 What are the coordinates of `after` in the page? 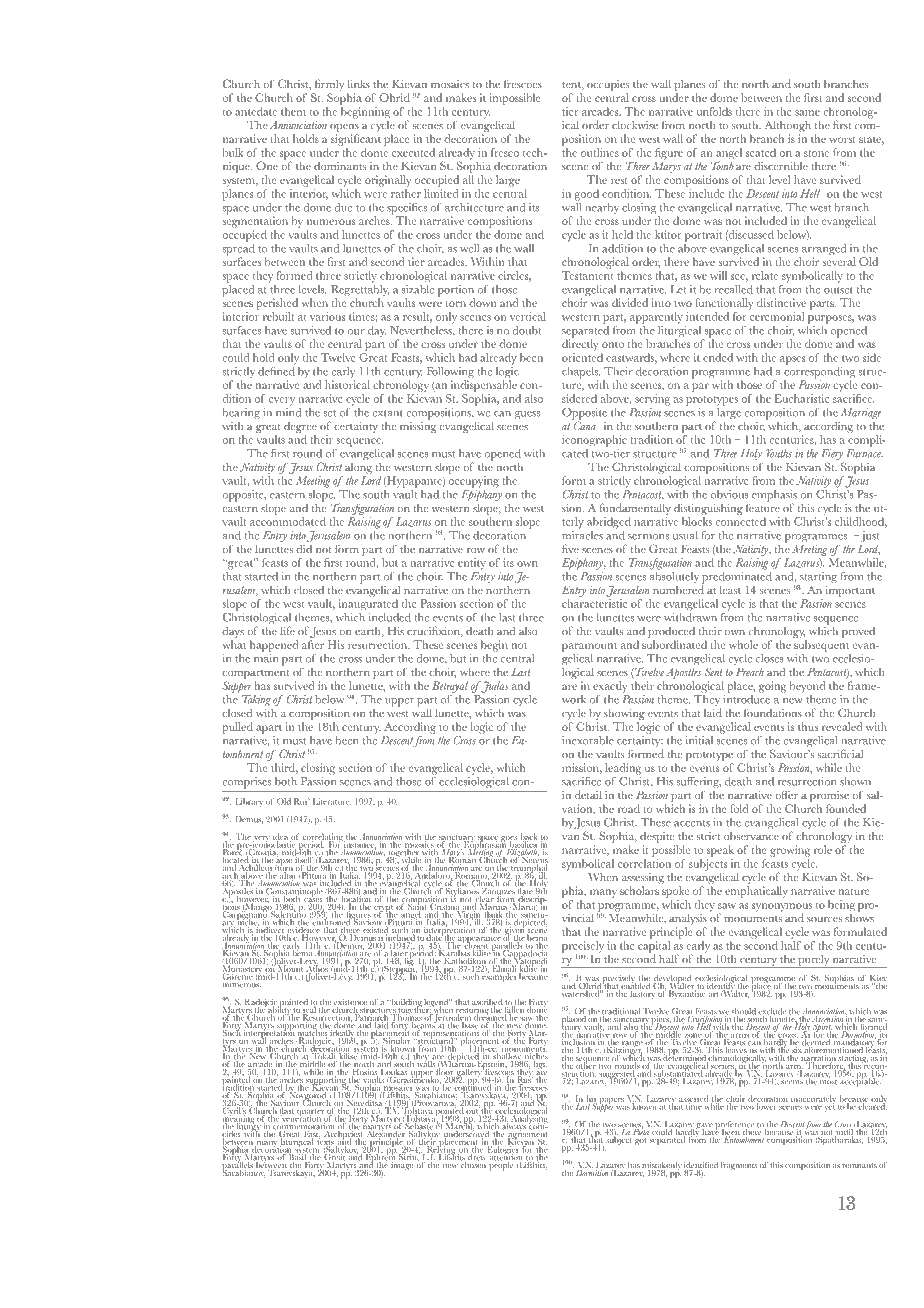 It's located at (313, 644).
